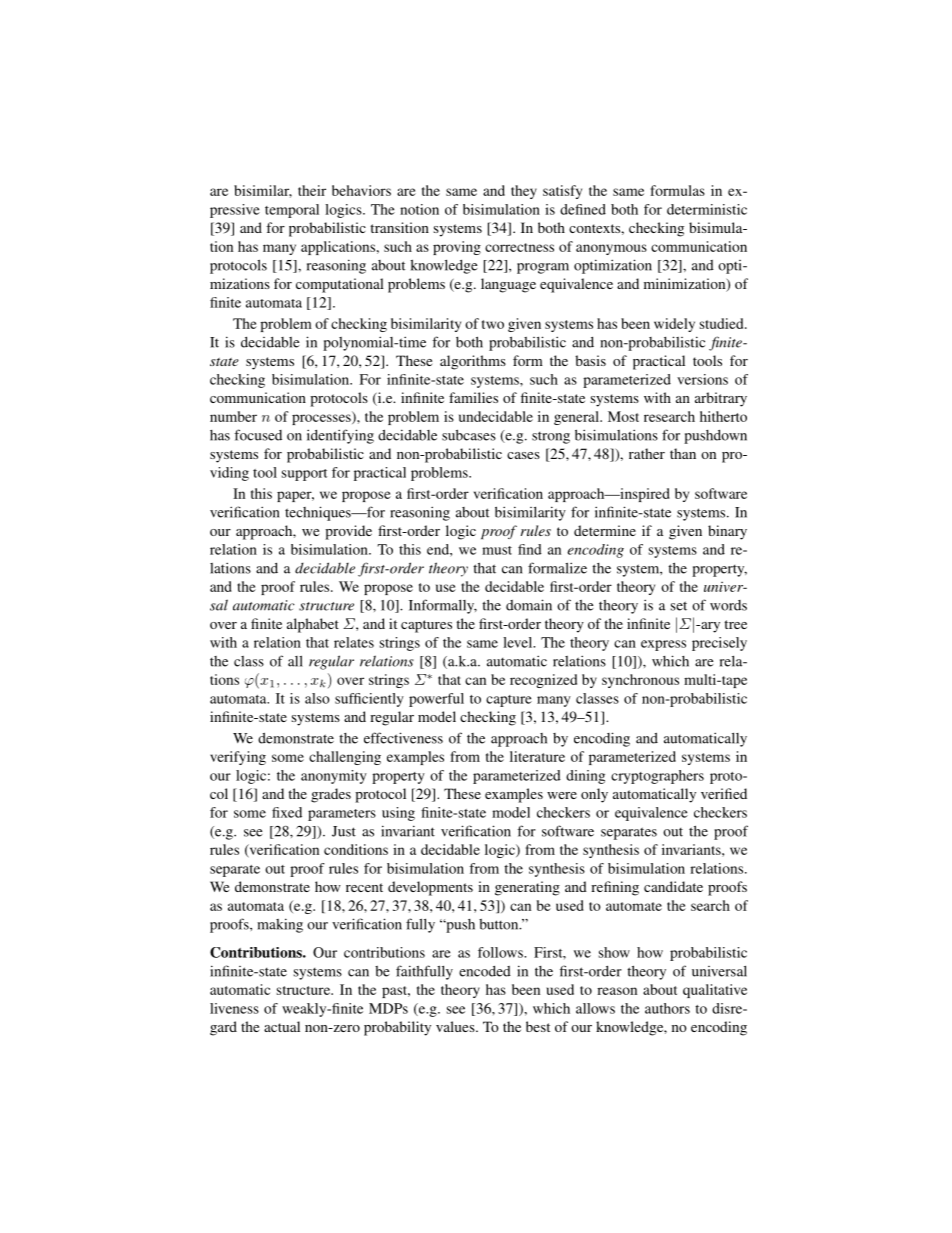  I want to click on alphabet, so click(313, 625).
